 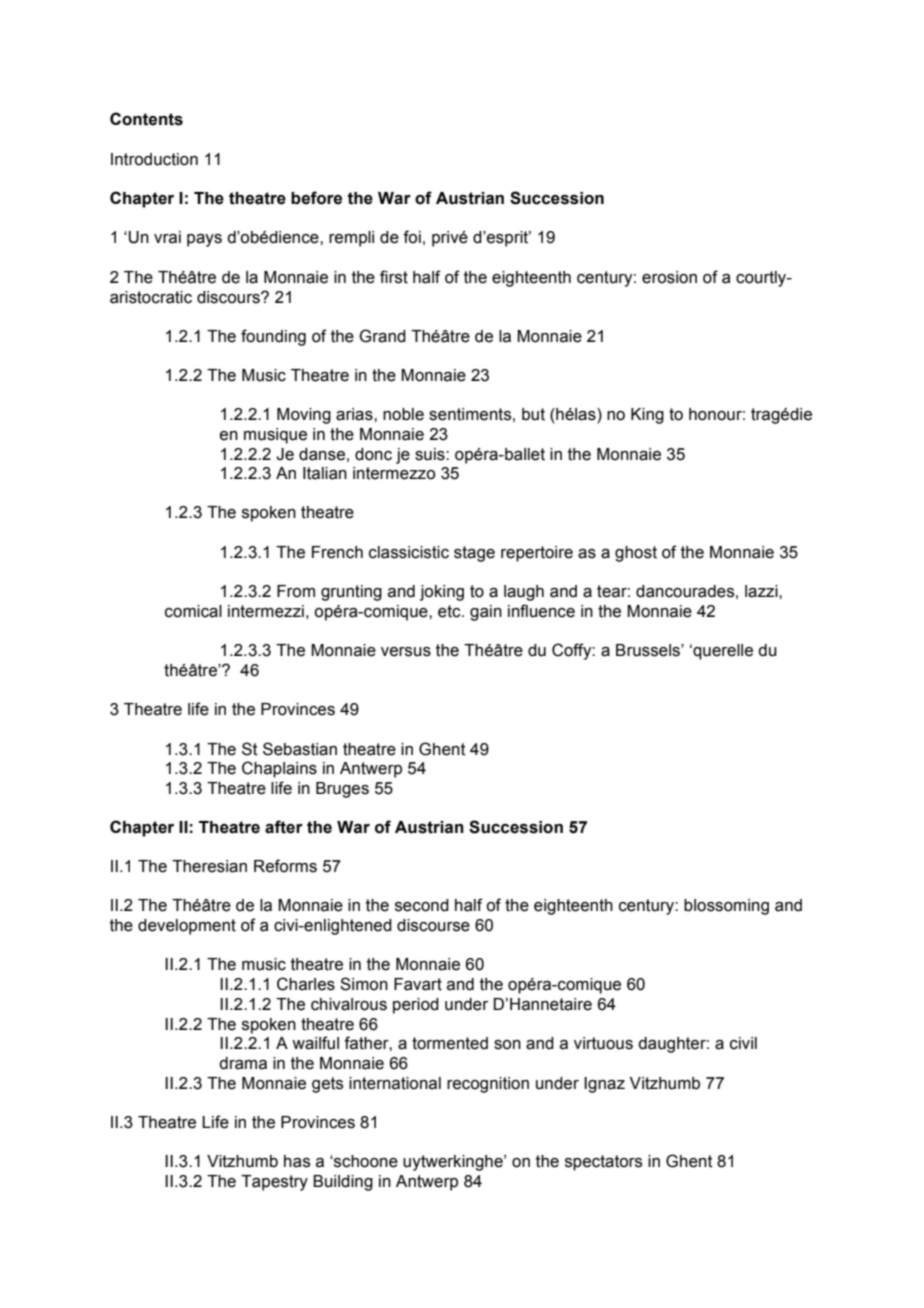 What do you see at coordinates (154, 159) in the screenshot?
I see `Introduction` at bounding box center [154, 159].
